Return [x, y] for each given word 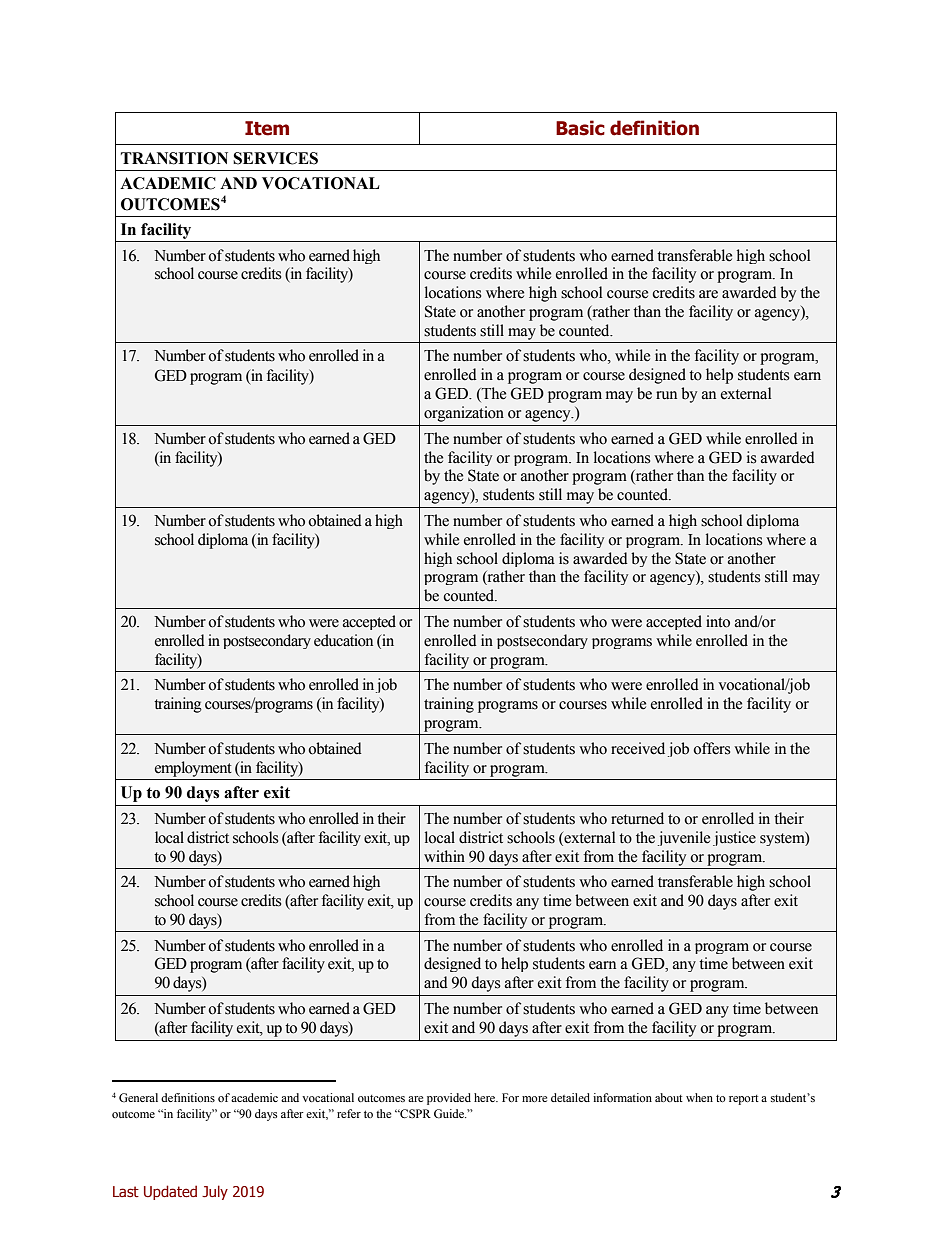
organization [464, 414]
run [666, 395]
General [138, 1098]
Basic [580, 128]
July [215, 1192]
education [343, 640]
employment [193, 769]
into [718, 621]
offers [711, 748]
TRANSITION [174, 158]
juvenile [684, 838]
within [444, 856]
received [638, 748]
